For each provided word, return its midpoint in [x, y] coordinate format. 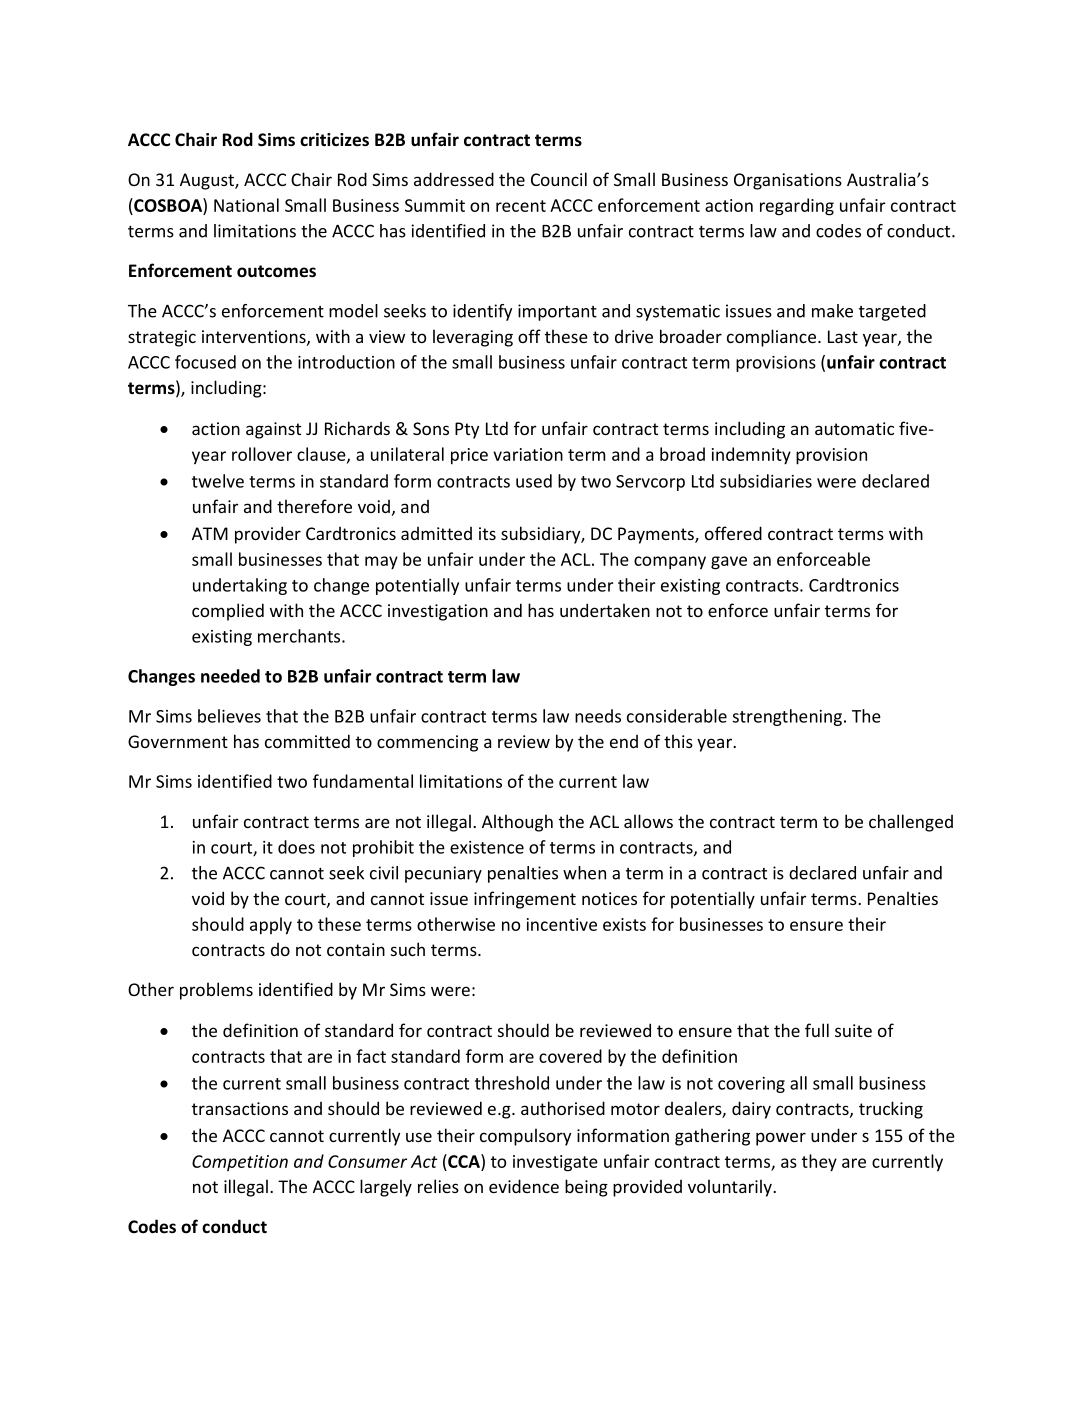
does [296, 847]
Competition [240, 1163]
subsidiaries [766, 481]
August [208, 181]
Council [559, 179]
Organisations [788, 181]
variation [528, 454]
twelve [218, 481]
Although [517, 823]
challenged [911, 823]
